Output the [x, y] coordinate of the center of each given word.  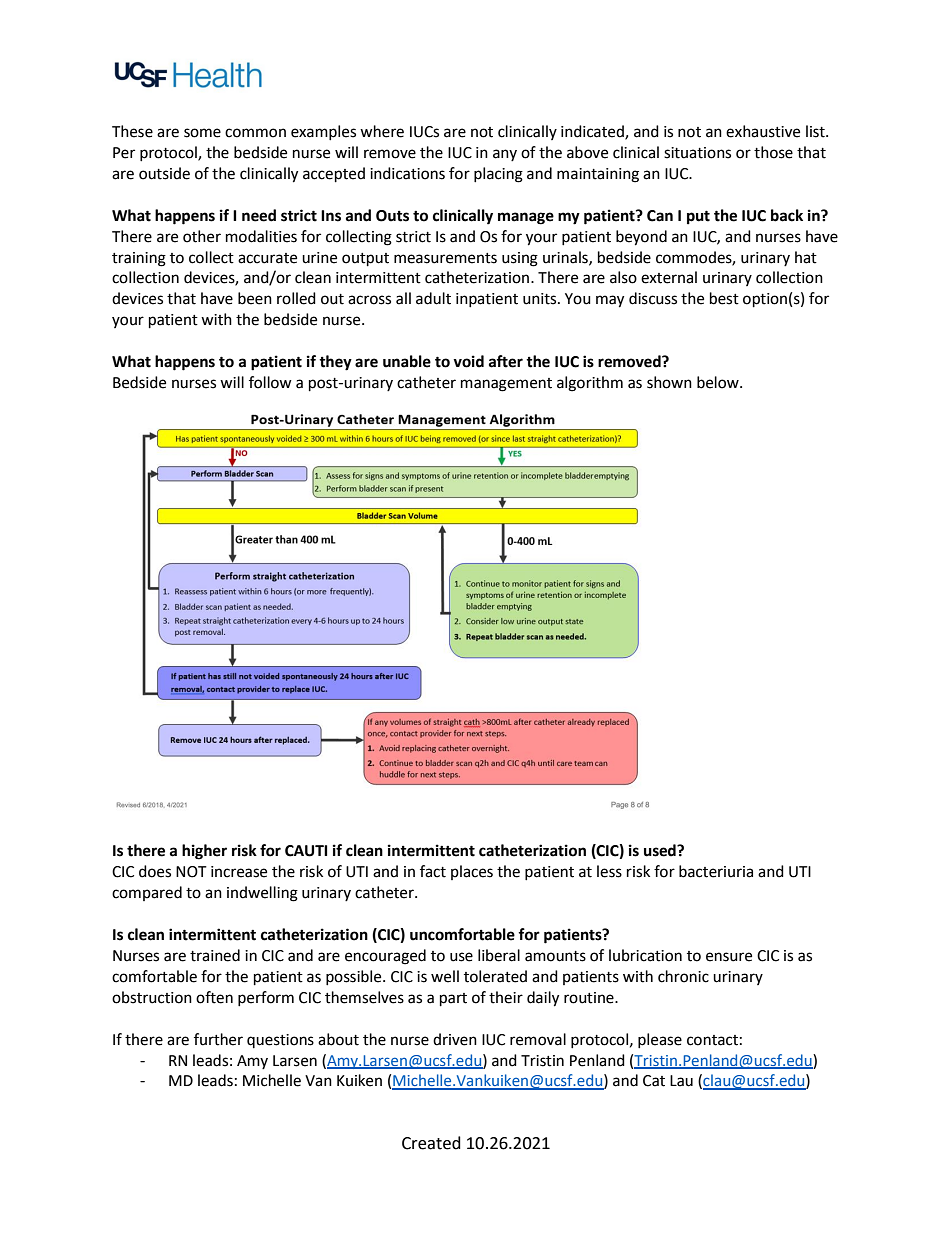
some [202, 133]
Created [431, 1143]
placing [498, 175]
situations [697, 153]
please [660, 1040]
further [218, 1039]
